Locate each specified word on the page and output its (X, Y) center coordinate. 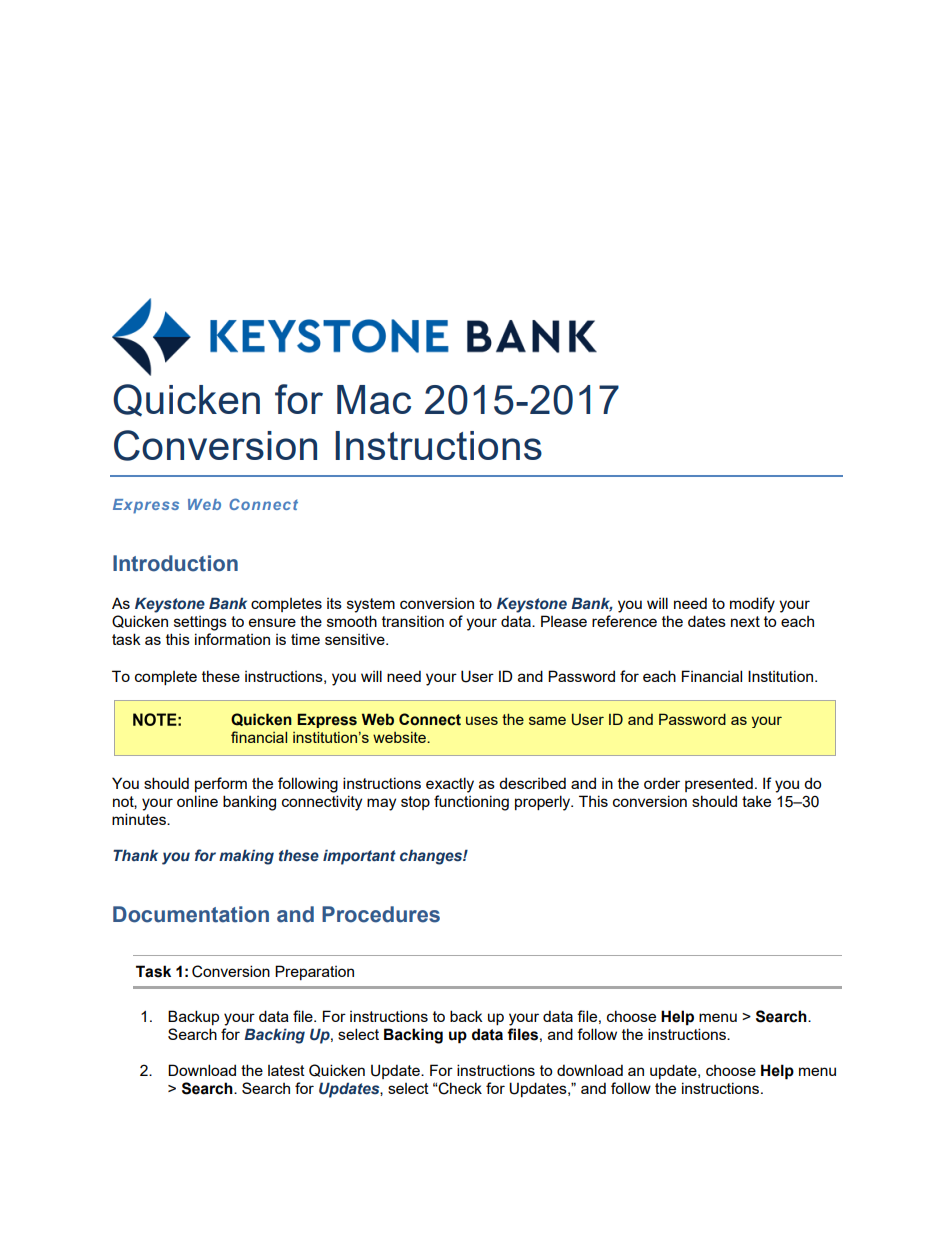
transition (413, 621)
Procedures (381, 914)
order (662, 783)
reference (624, 621)
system (371, 605)
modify (752, 605)
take (756, 801)
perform (221, 784)
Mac (374, 399)
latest (286, 1070)
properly (544, 803)
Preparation (314, 972)
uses (482, 720)
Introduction (175, 563)
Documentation (191, 914)
